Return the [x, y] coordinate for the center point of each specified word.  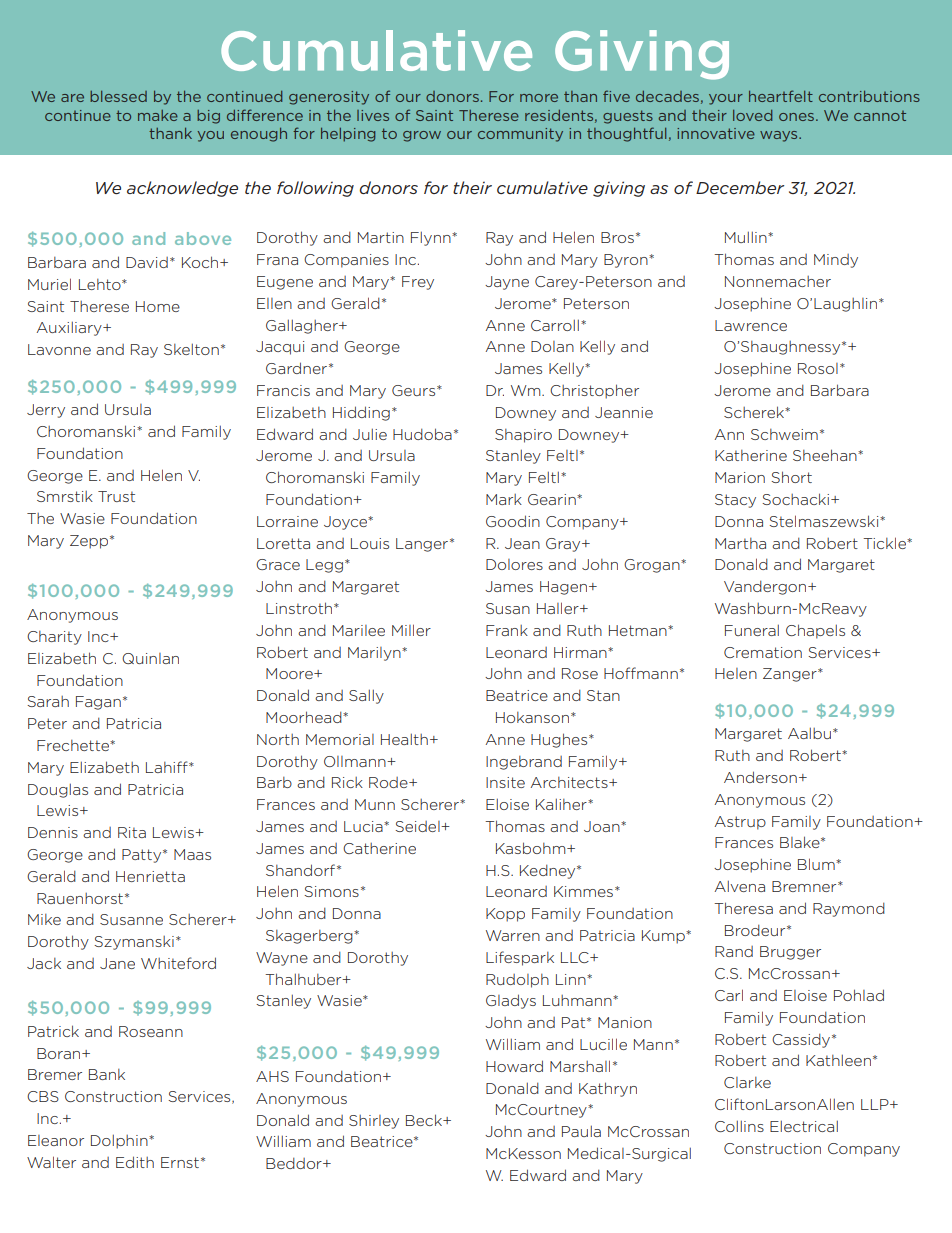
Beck [425, 1120]
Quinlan [150, 658]
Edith [135, 1162]
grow [422, 136]
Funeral [752, 630]
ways [780, 136]
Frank [507, 630]
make [158, 115]
